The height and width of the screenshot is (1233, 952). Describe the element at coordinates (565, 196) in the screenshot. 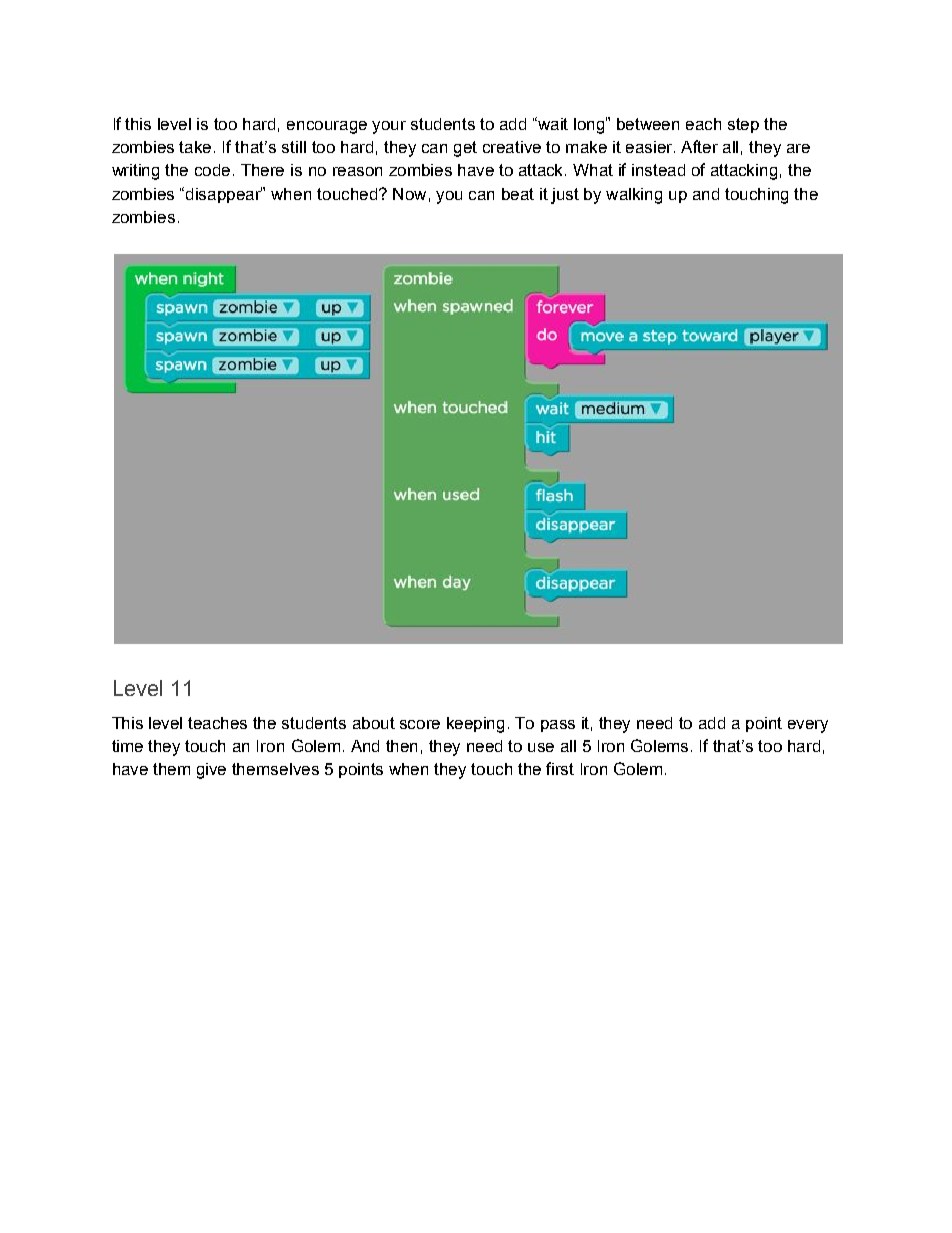

I see `just` at that location.
